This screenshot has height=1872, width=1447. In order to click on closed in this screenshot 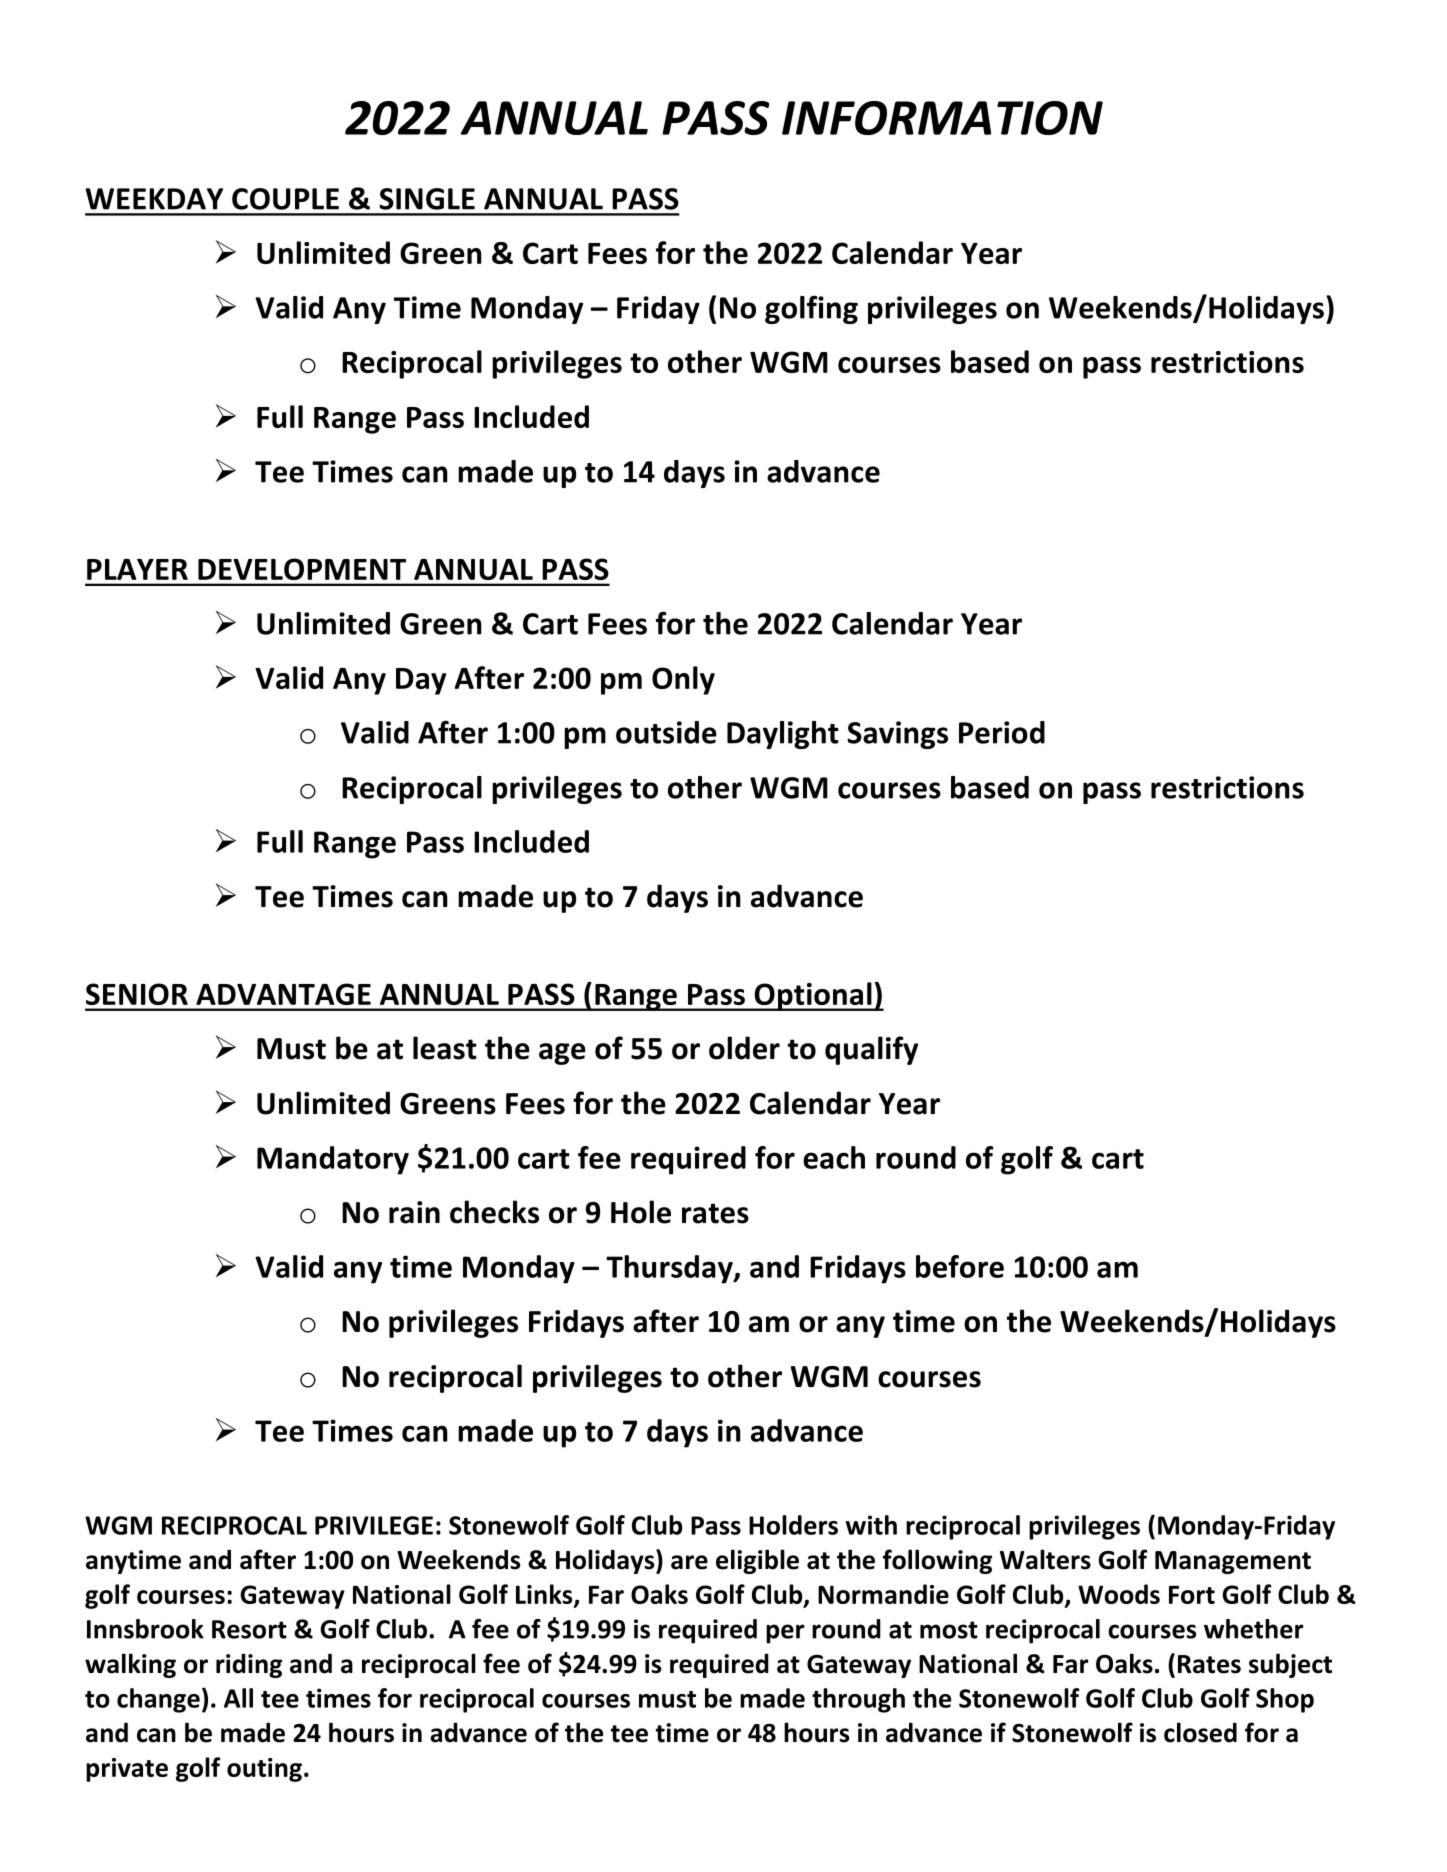, I will do `click(1200, 1732)`.
